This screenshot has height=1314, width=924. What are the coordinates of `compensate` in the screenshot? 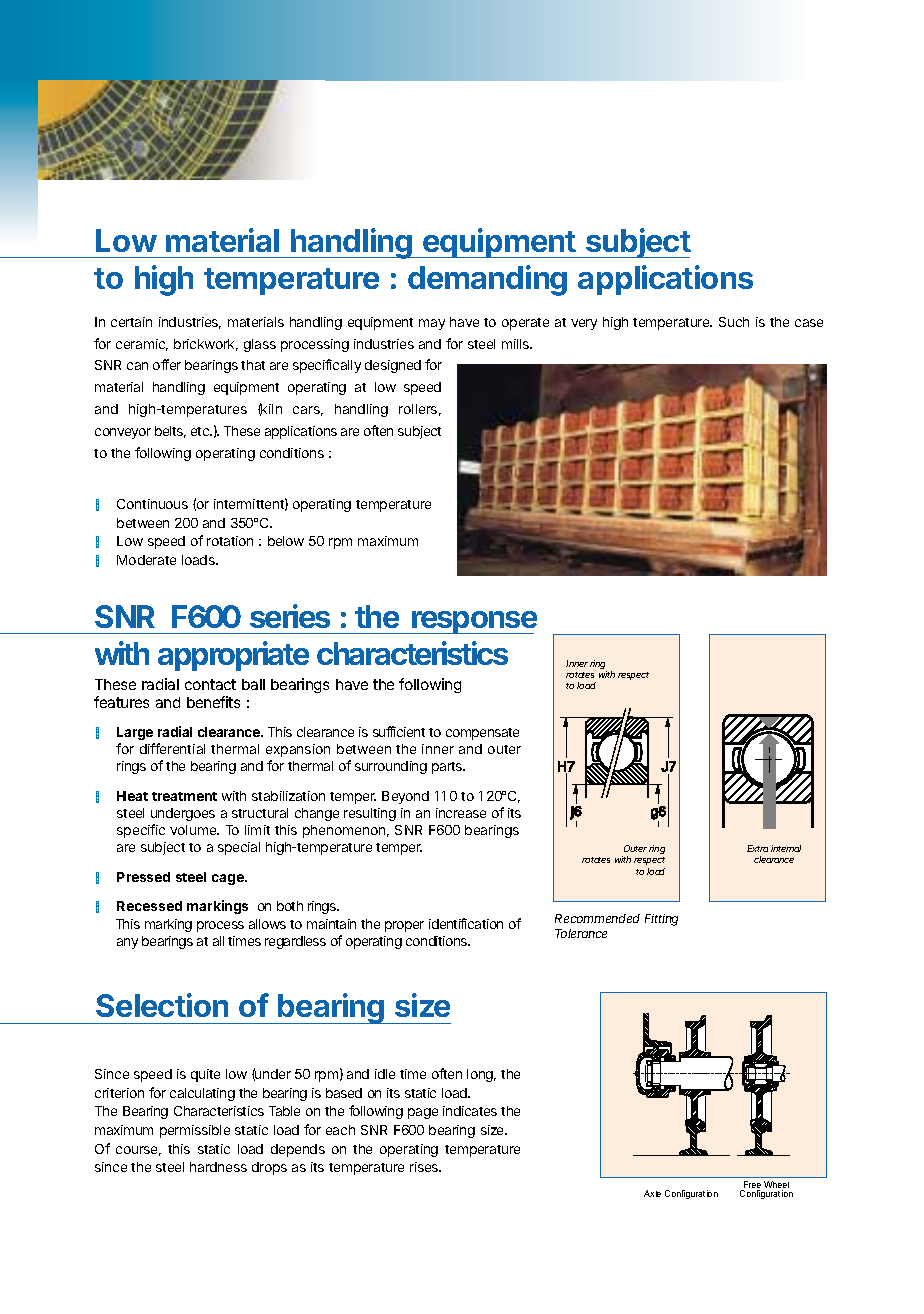 It's located at (482, 734).
